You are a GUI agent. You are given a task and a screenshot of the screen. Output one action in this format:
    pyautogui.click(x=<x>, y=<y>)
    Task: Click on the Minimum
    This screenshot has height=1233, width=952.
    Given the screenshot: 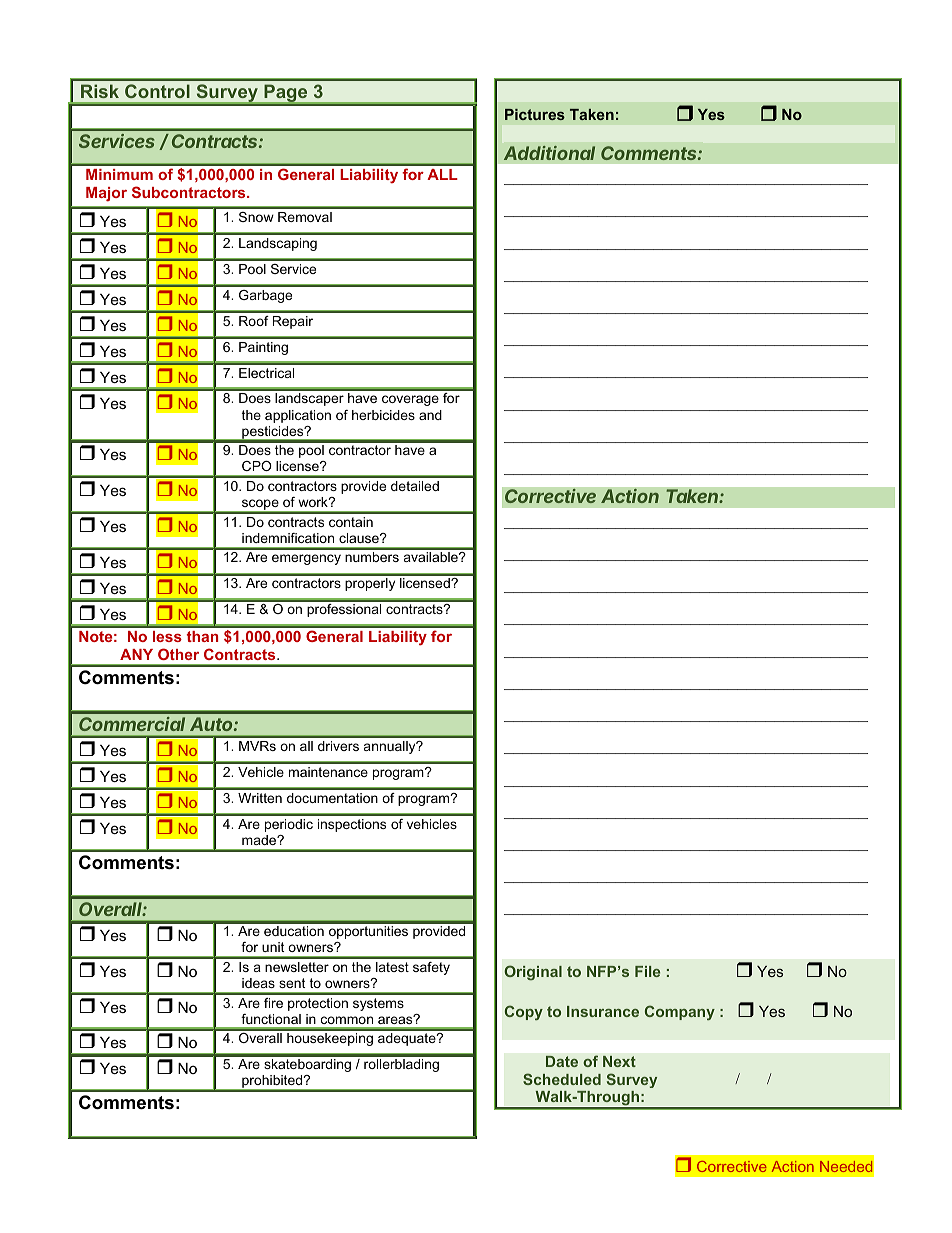 What is the action you would take?
    pyautogui.click(x=119, y=174)
